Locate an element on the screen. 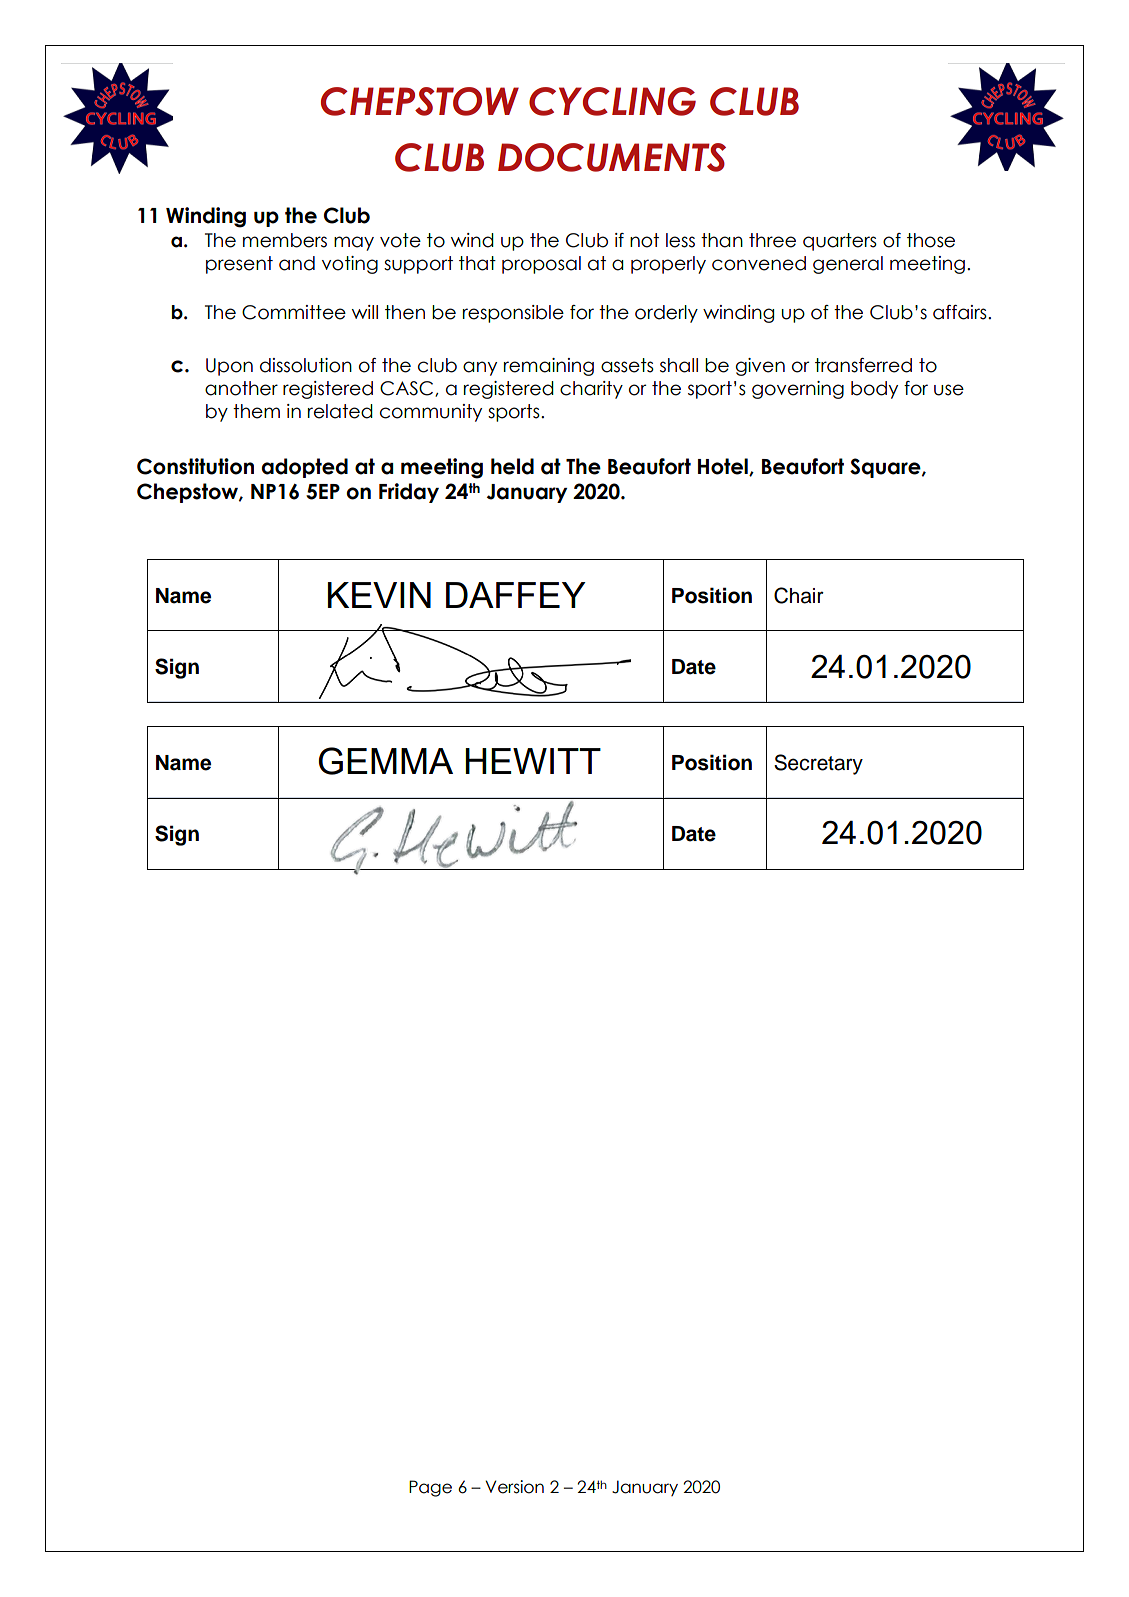 This screenshot has width=1129, height=1597. quarters is located at coordinates (840, 242).
